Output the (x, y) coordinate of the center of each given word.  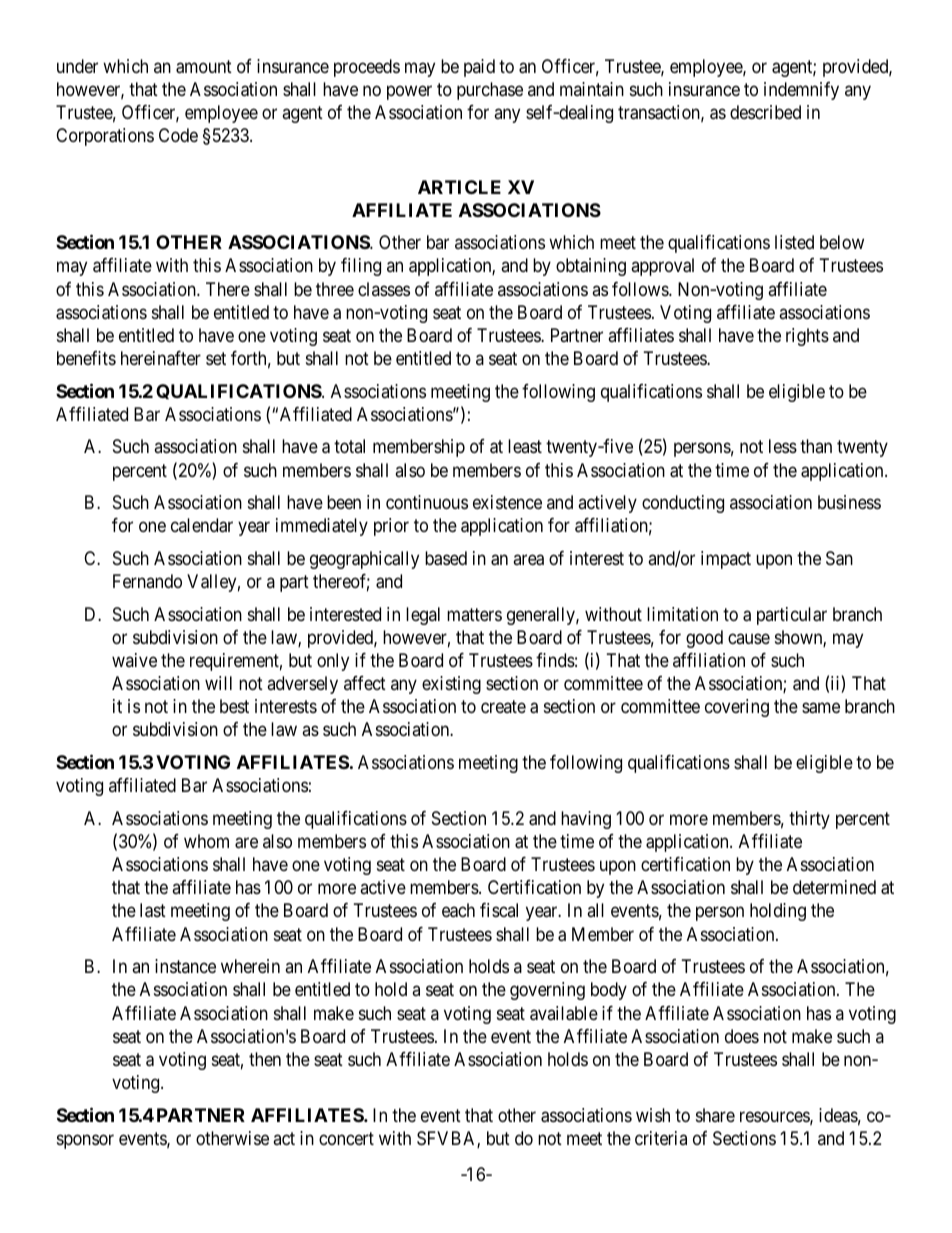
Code (178, 135)
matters (474, 614)
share (715, 1115)
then (265, 1059)
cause (749, 638)
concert (346, 1138)
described (765, 112)
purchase (490, 91)
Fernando (147, 581)
